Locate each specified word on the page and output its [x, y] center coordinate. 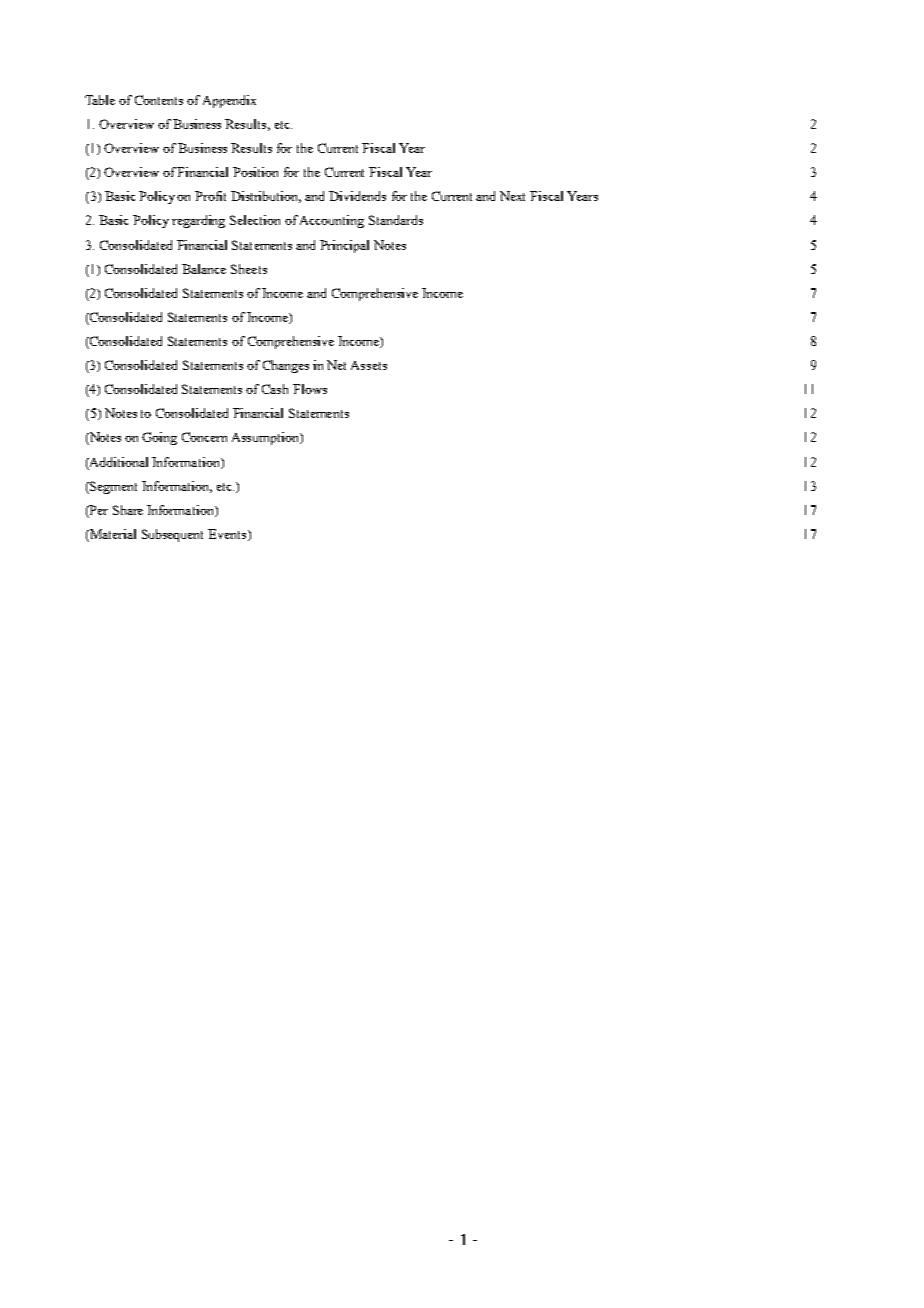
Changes [286, 366]
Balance [204, 269]
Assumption [266, 438]
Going [159, 438]
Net [336, 365]
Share [128, 510]
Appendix [229, 101]
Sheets [249, 269]
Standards [396, 220]
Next [512, 196]
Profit [210, 196]
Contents [159, 100]
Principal [344, 246]
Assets [369, 365]
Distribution [266, 197]
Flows [310, 389]
